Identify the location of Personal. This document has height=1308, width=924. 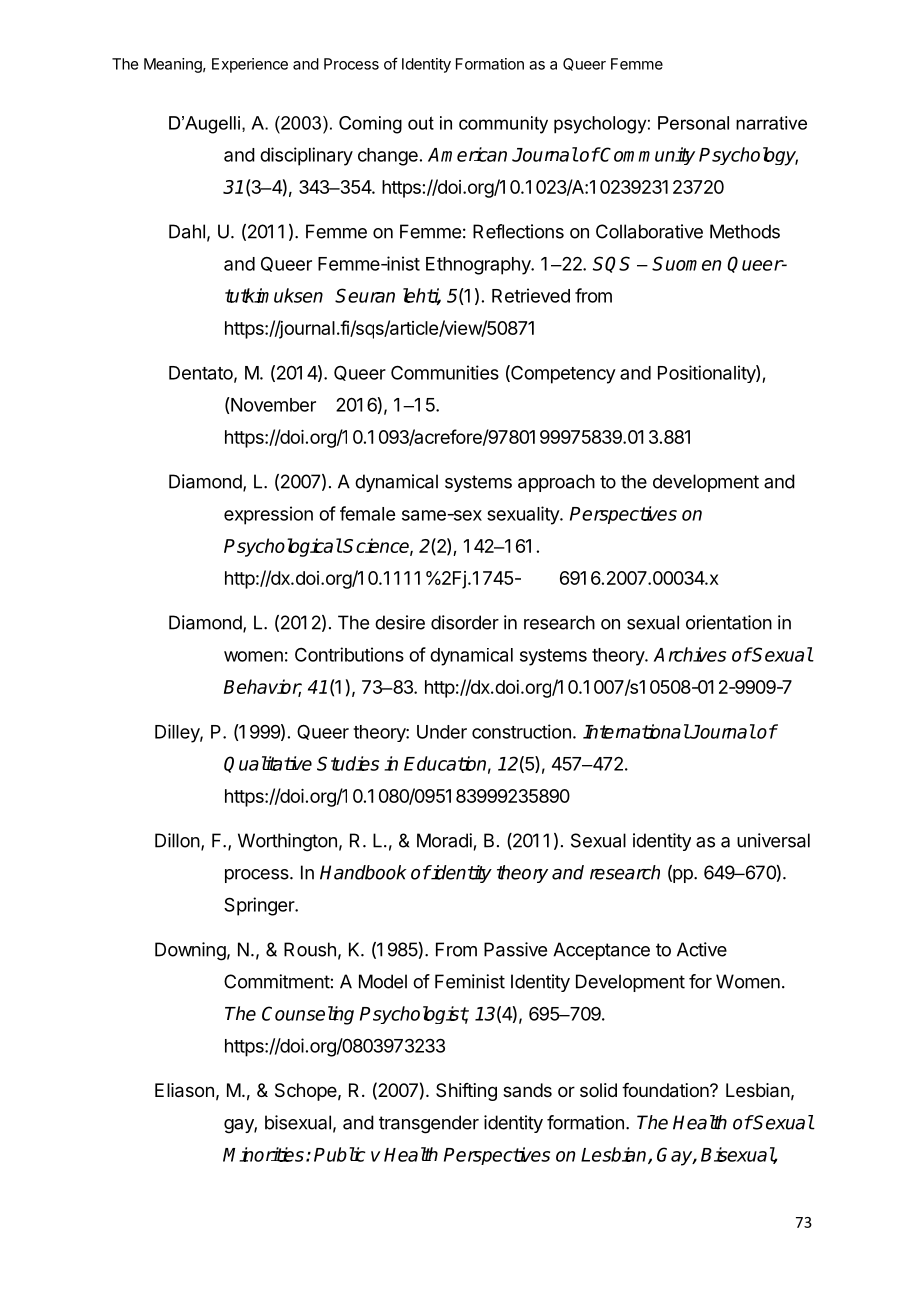
(693, 123).
